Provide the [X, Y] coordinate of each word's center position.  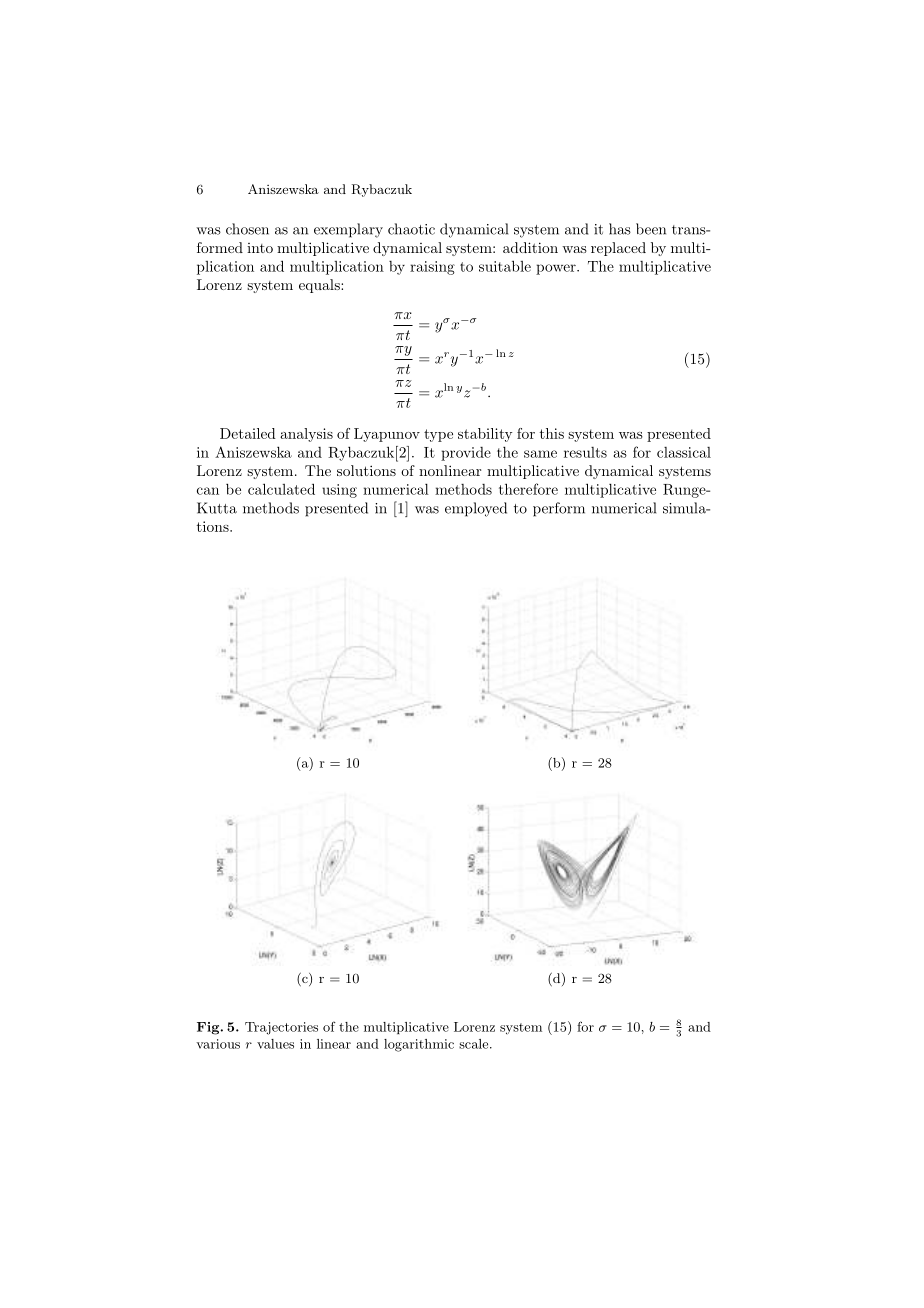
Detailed [248, 433]
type [438, 435]
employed [476, 509]
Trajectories [281, 1028]
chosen [247, 229]
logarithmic [419, 1045]
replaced [618, 249]
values [275, 1044]
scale [475, 1044]
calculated [281, 489]
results [585, 452]
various [218, 1044]
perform [559, 509]
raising [432, 268]
